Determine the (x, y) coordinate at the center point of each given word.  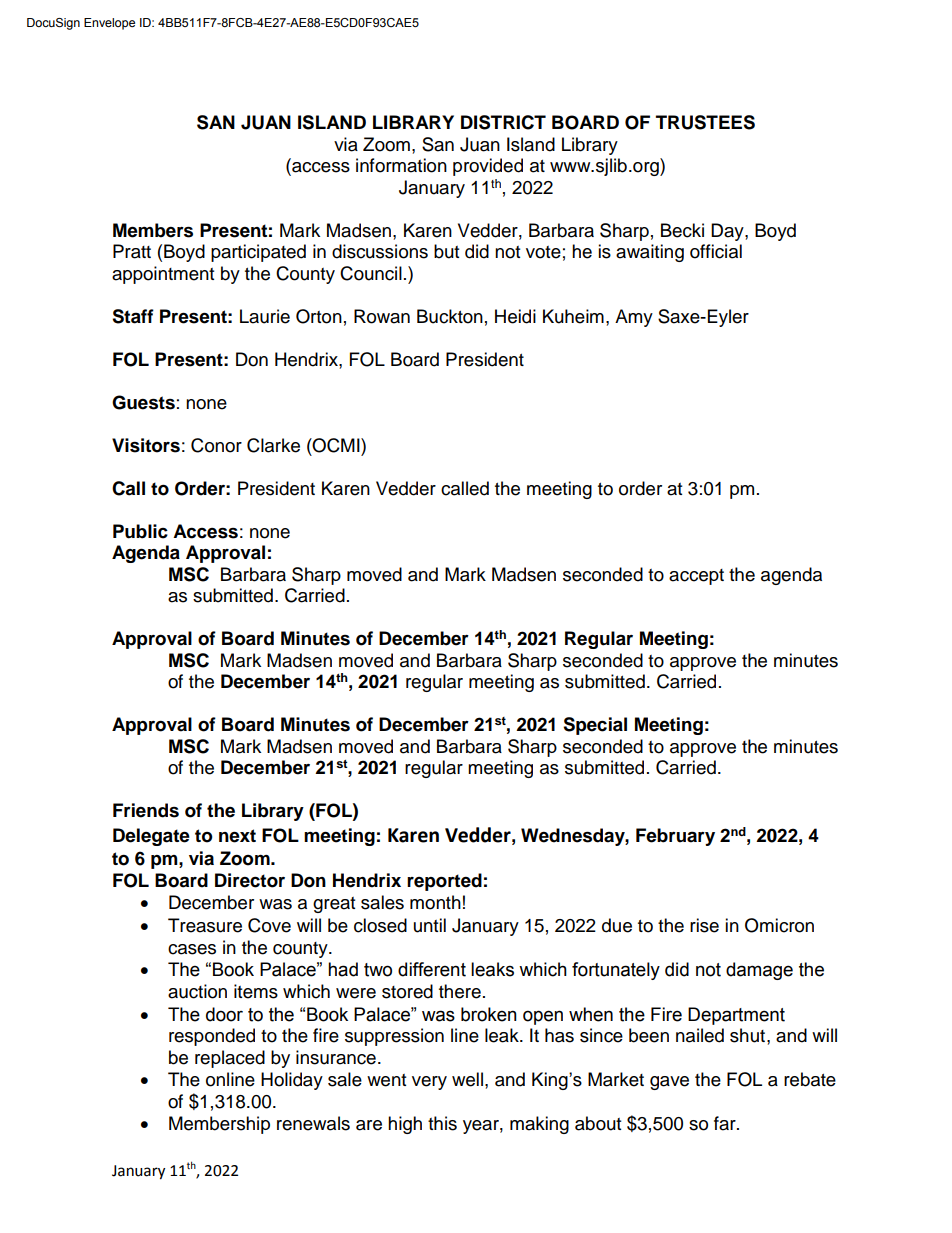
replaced (230, 1059)
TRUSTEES (705, 122)
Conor (216, 445)
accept (696, 577)
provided (488, 167)
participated (258, 253)
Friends (146, 810)
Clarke (273, 445)
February (675, 837)
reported (444, 882)
